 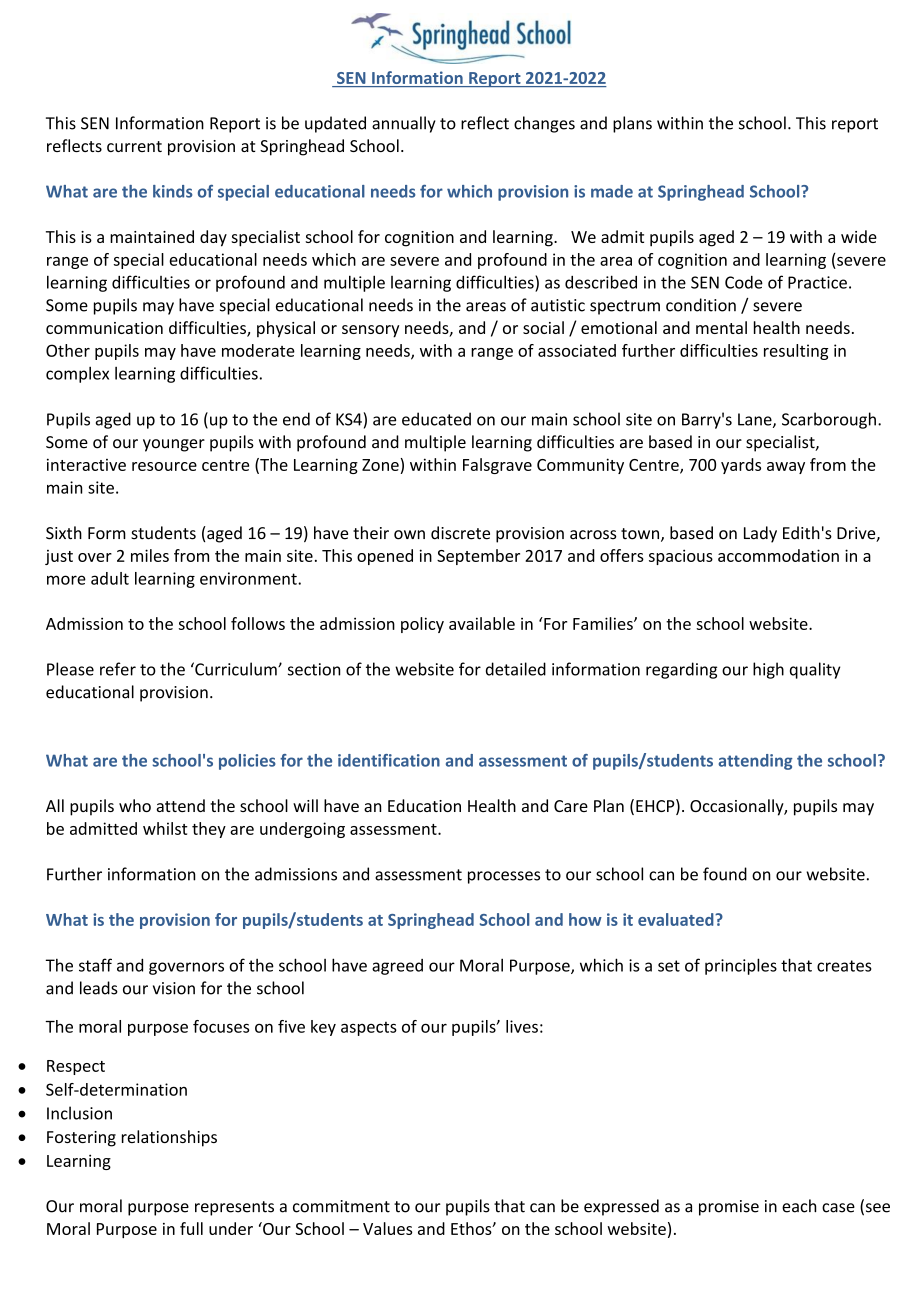 I want to click on detailed, so click(x=516, y=669).
